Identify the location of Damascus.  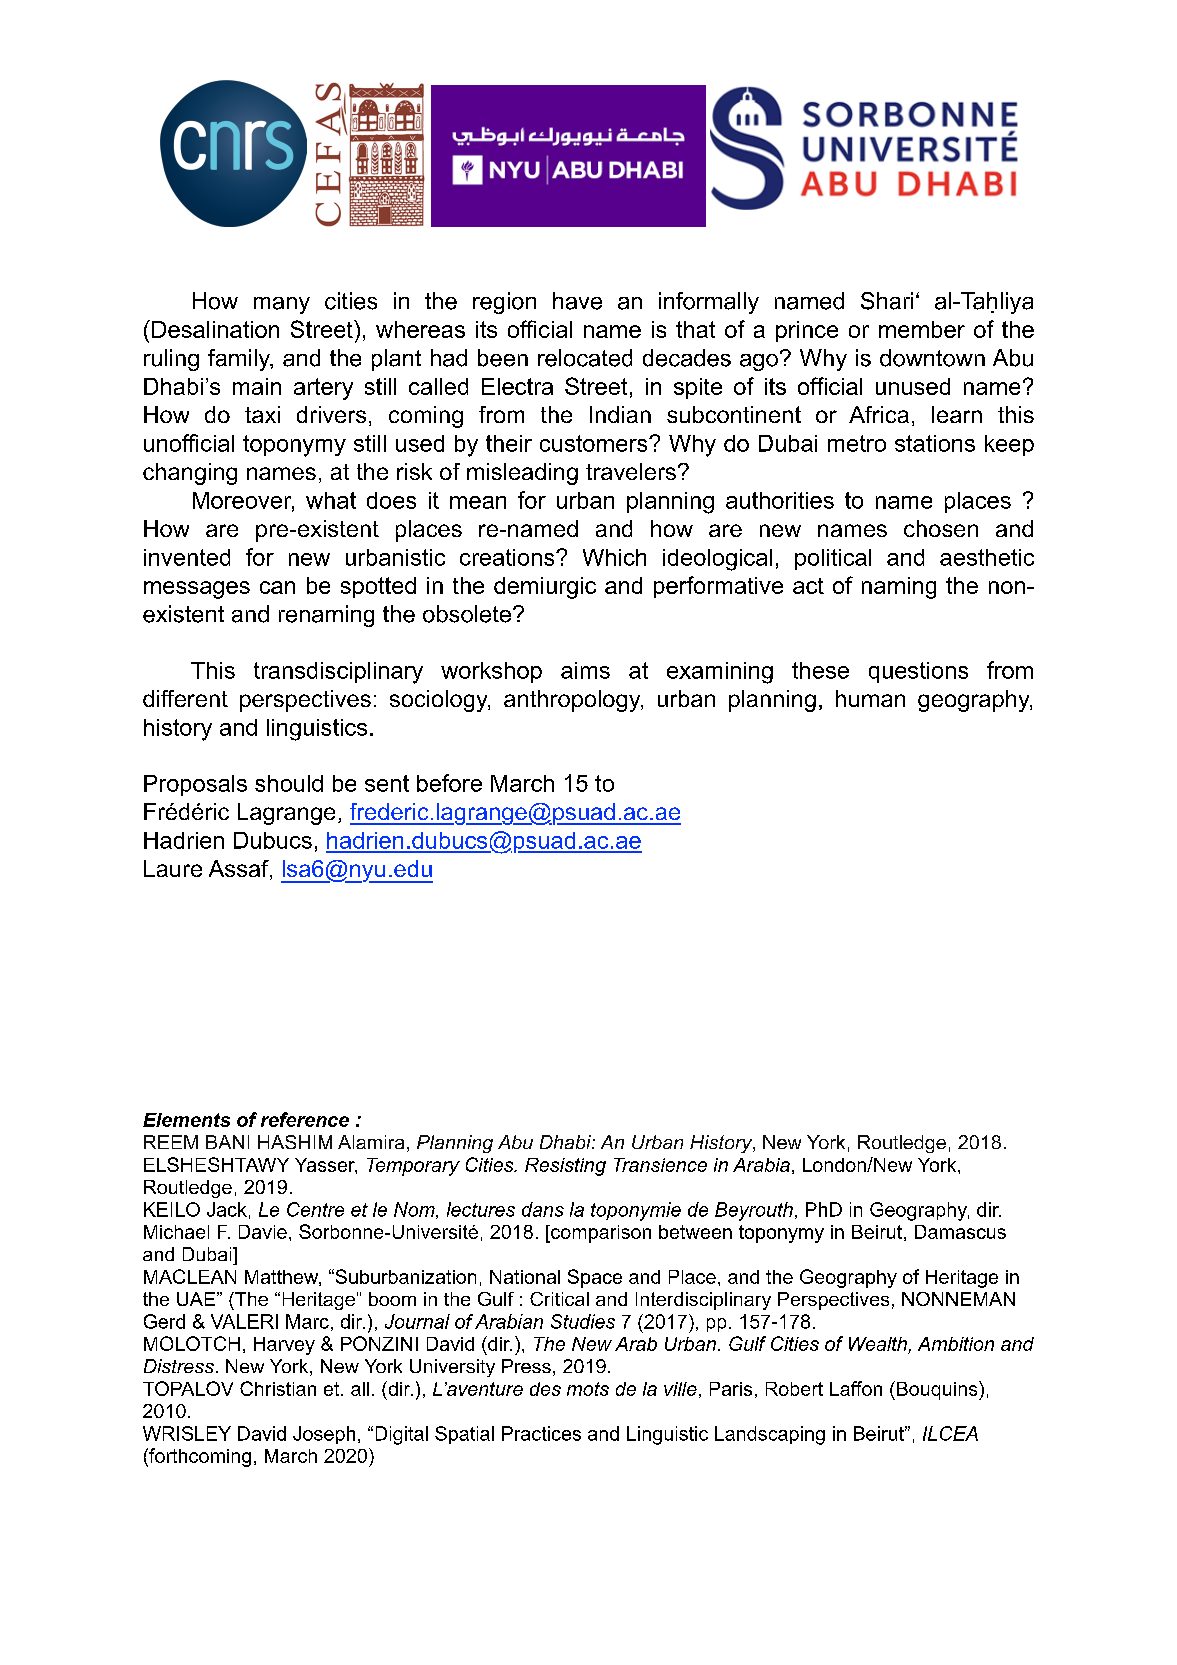
(960, 1232).
